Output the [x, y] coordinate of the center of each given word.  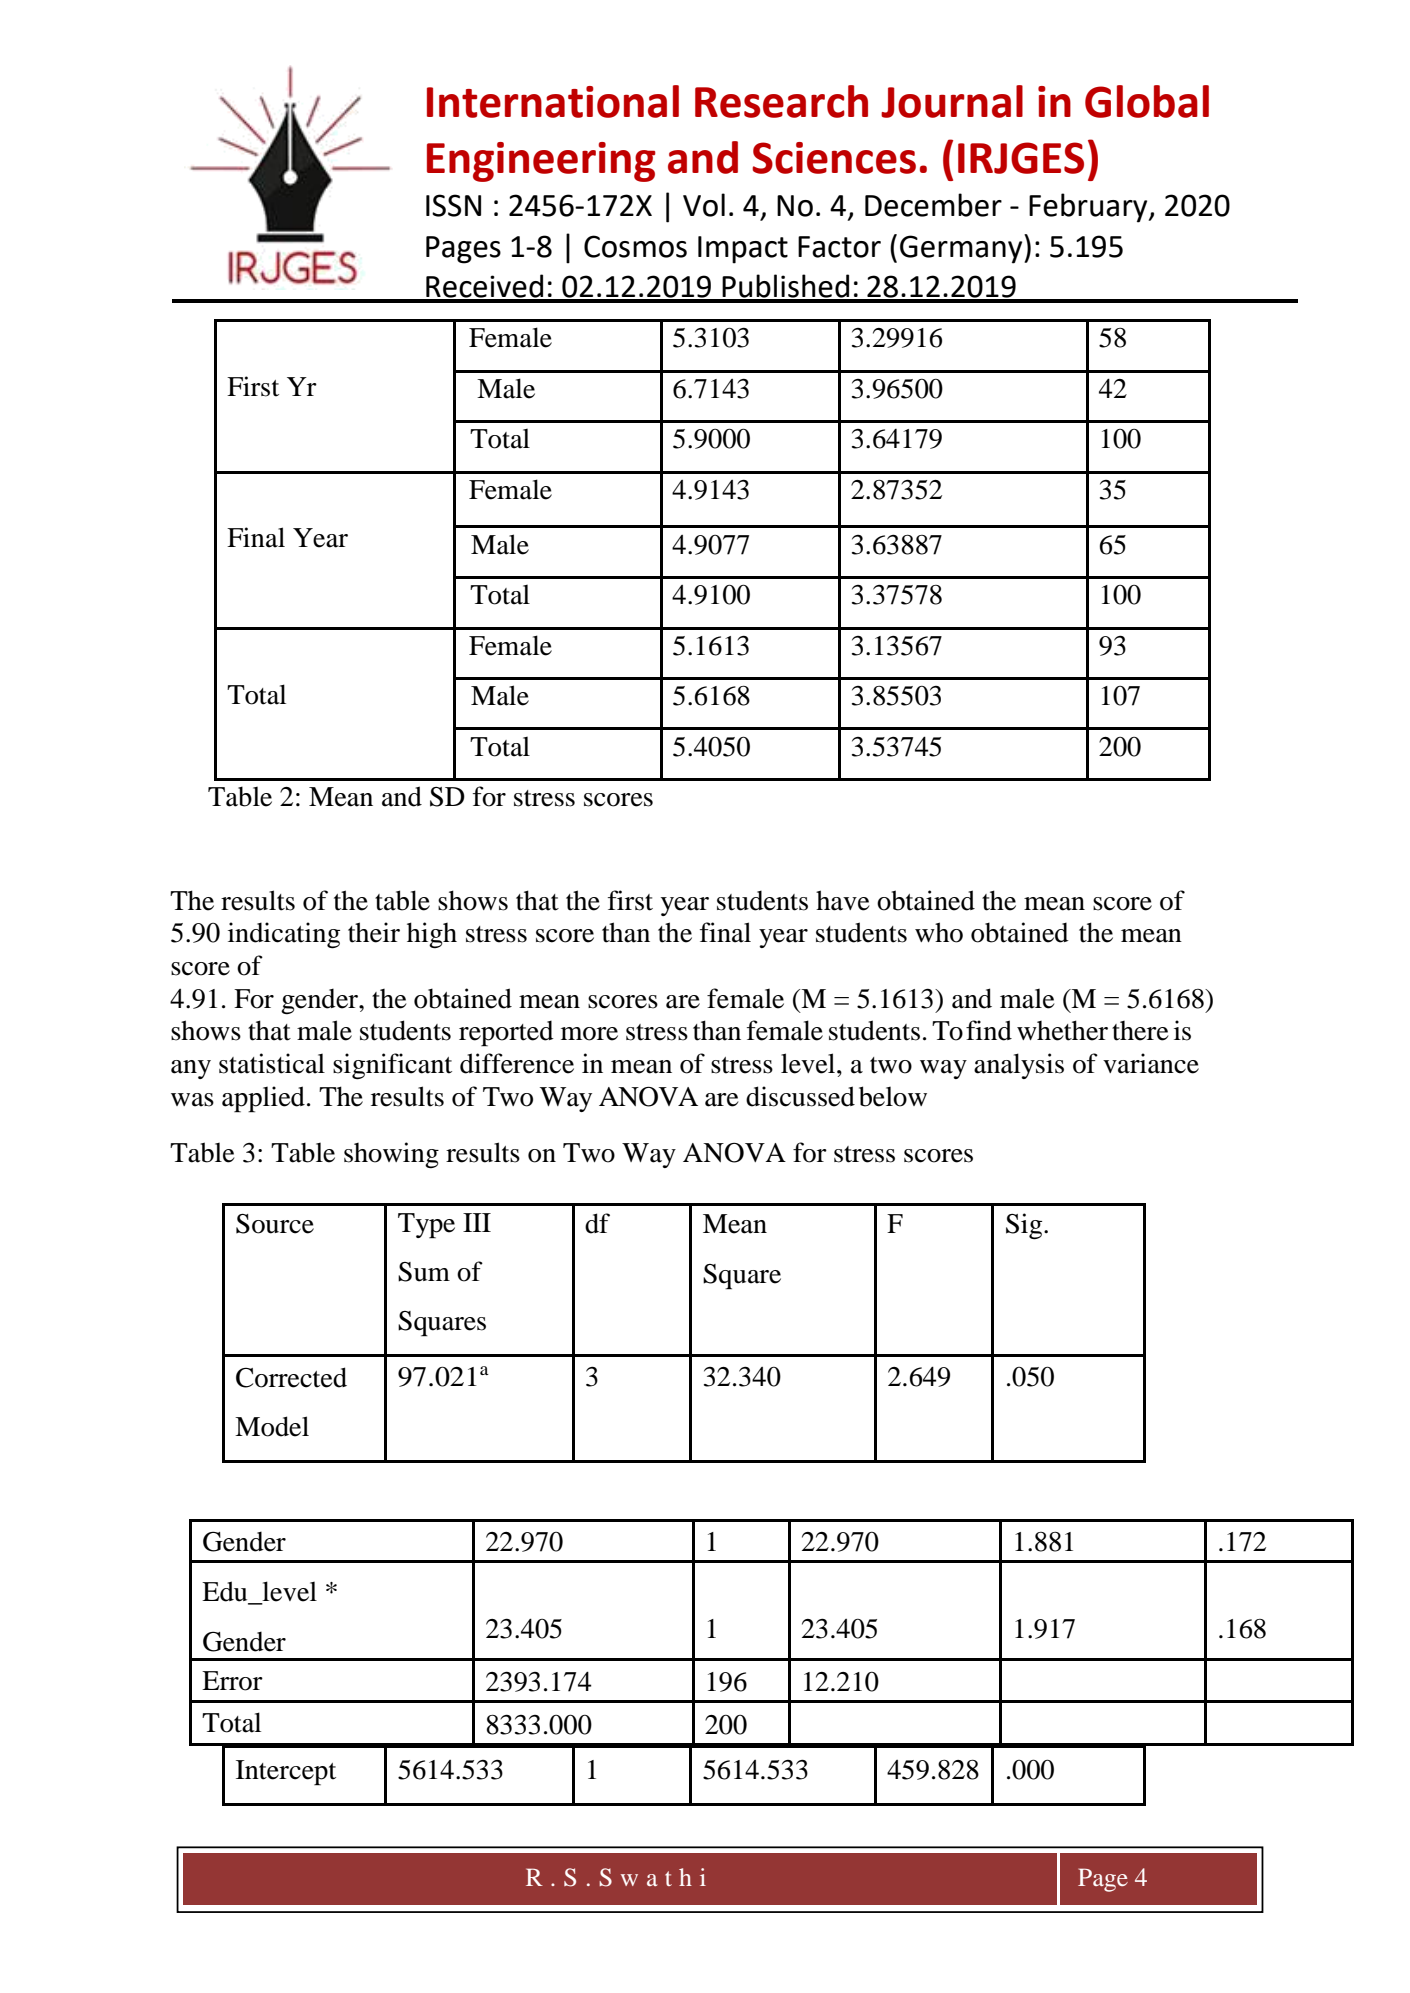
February [1089, 208]
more [589, 1034]
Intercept [286, 1773]
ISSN [453, 205]
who [939, 932]
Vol [704, 205]
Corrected [291, 1377]
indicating [284, 935]
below [893, 1096]
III [477, 1222]
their [374, 932]
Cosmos [635, 246]
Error [232, 1681]
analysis [1019, 1066]
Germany [962, 249]
